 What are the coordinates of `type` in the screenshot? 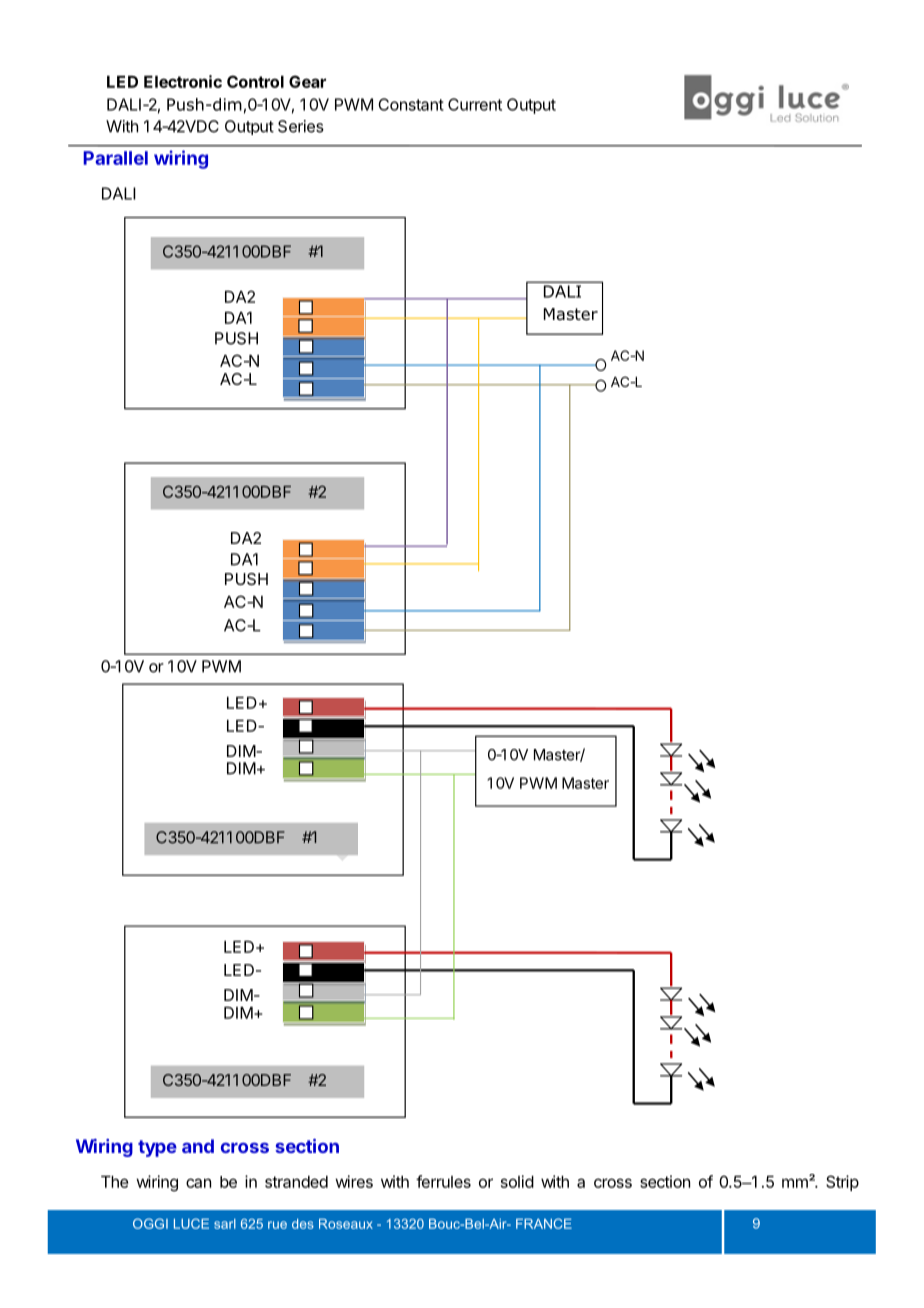 It's located at (157, 1148).
